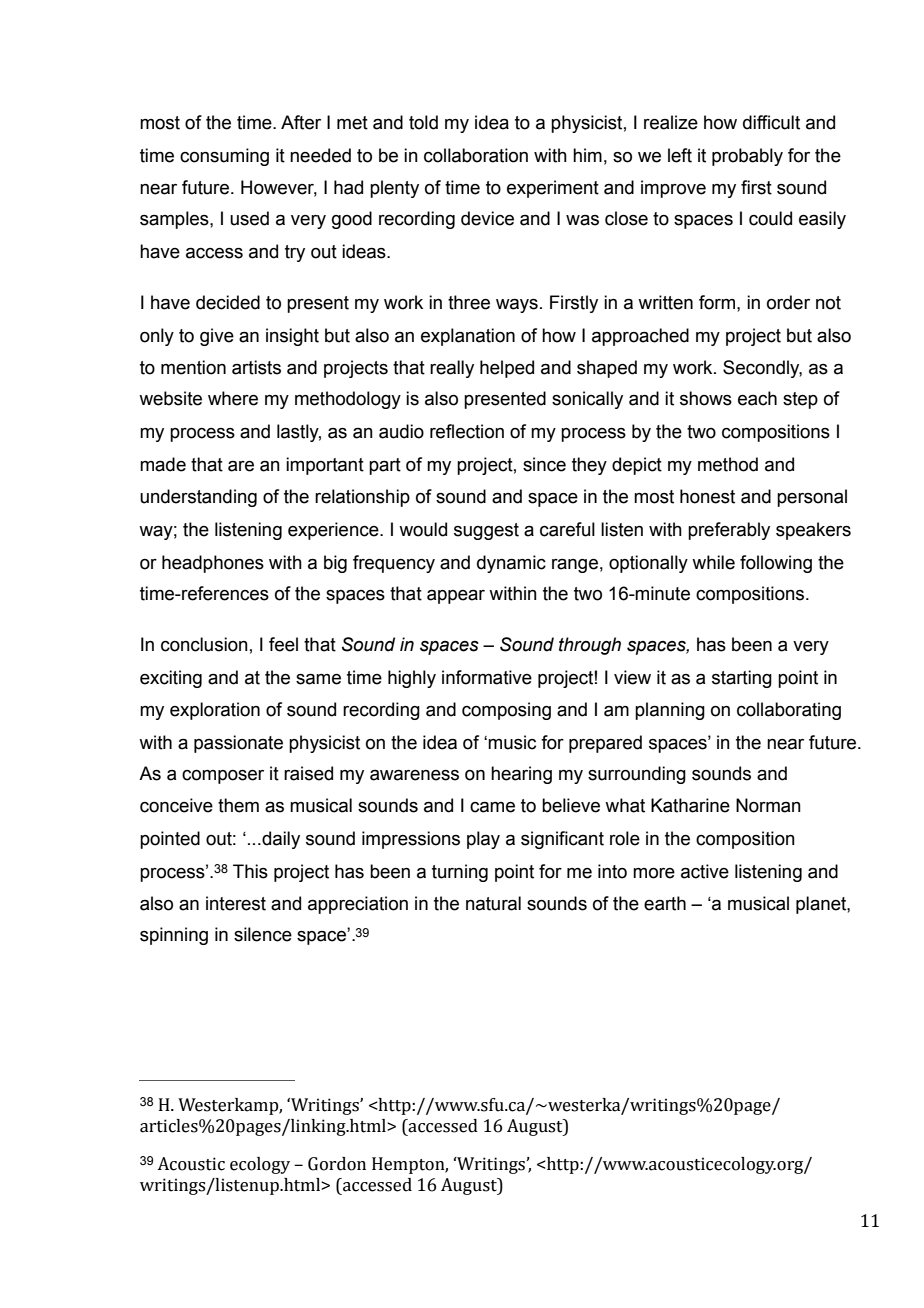 The width and height of the screenshot is (924, 1308). What do you see at coordinates (507, 369) in the screenshot?
I see `helped` at bounding box center [507, 369].
